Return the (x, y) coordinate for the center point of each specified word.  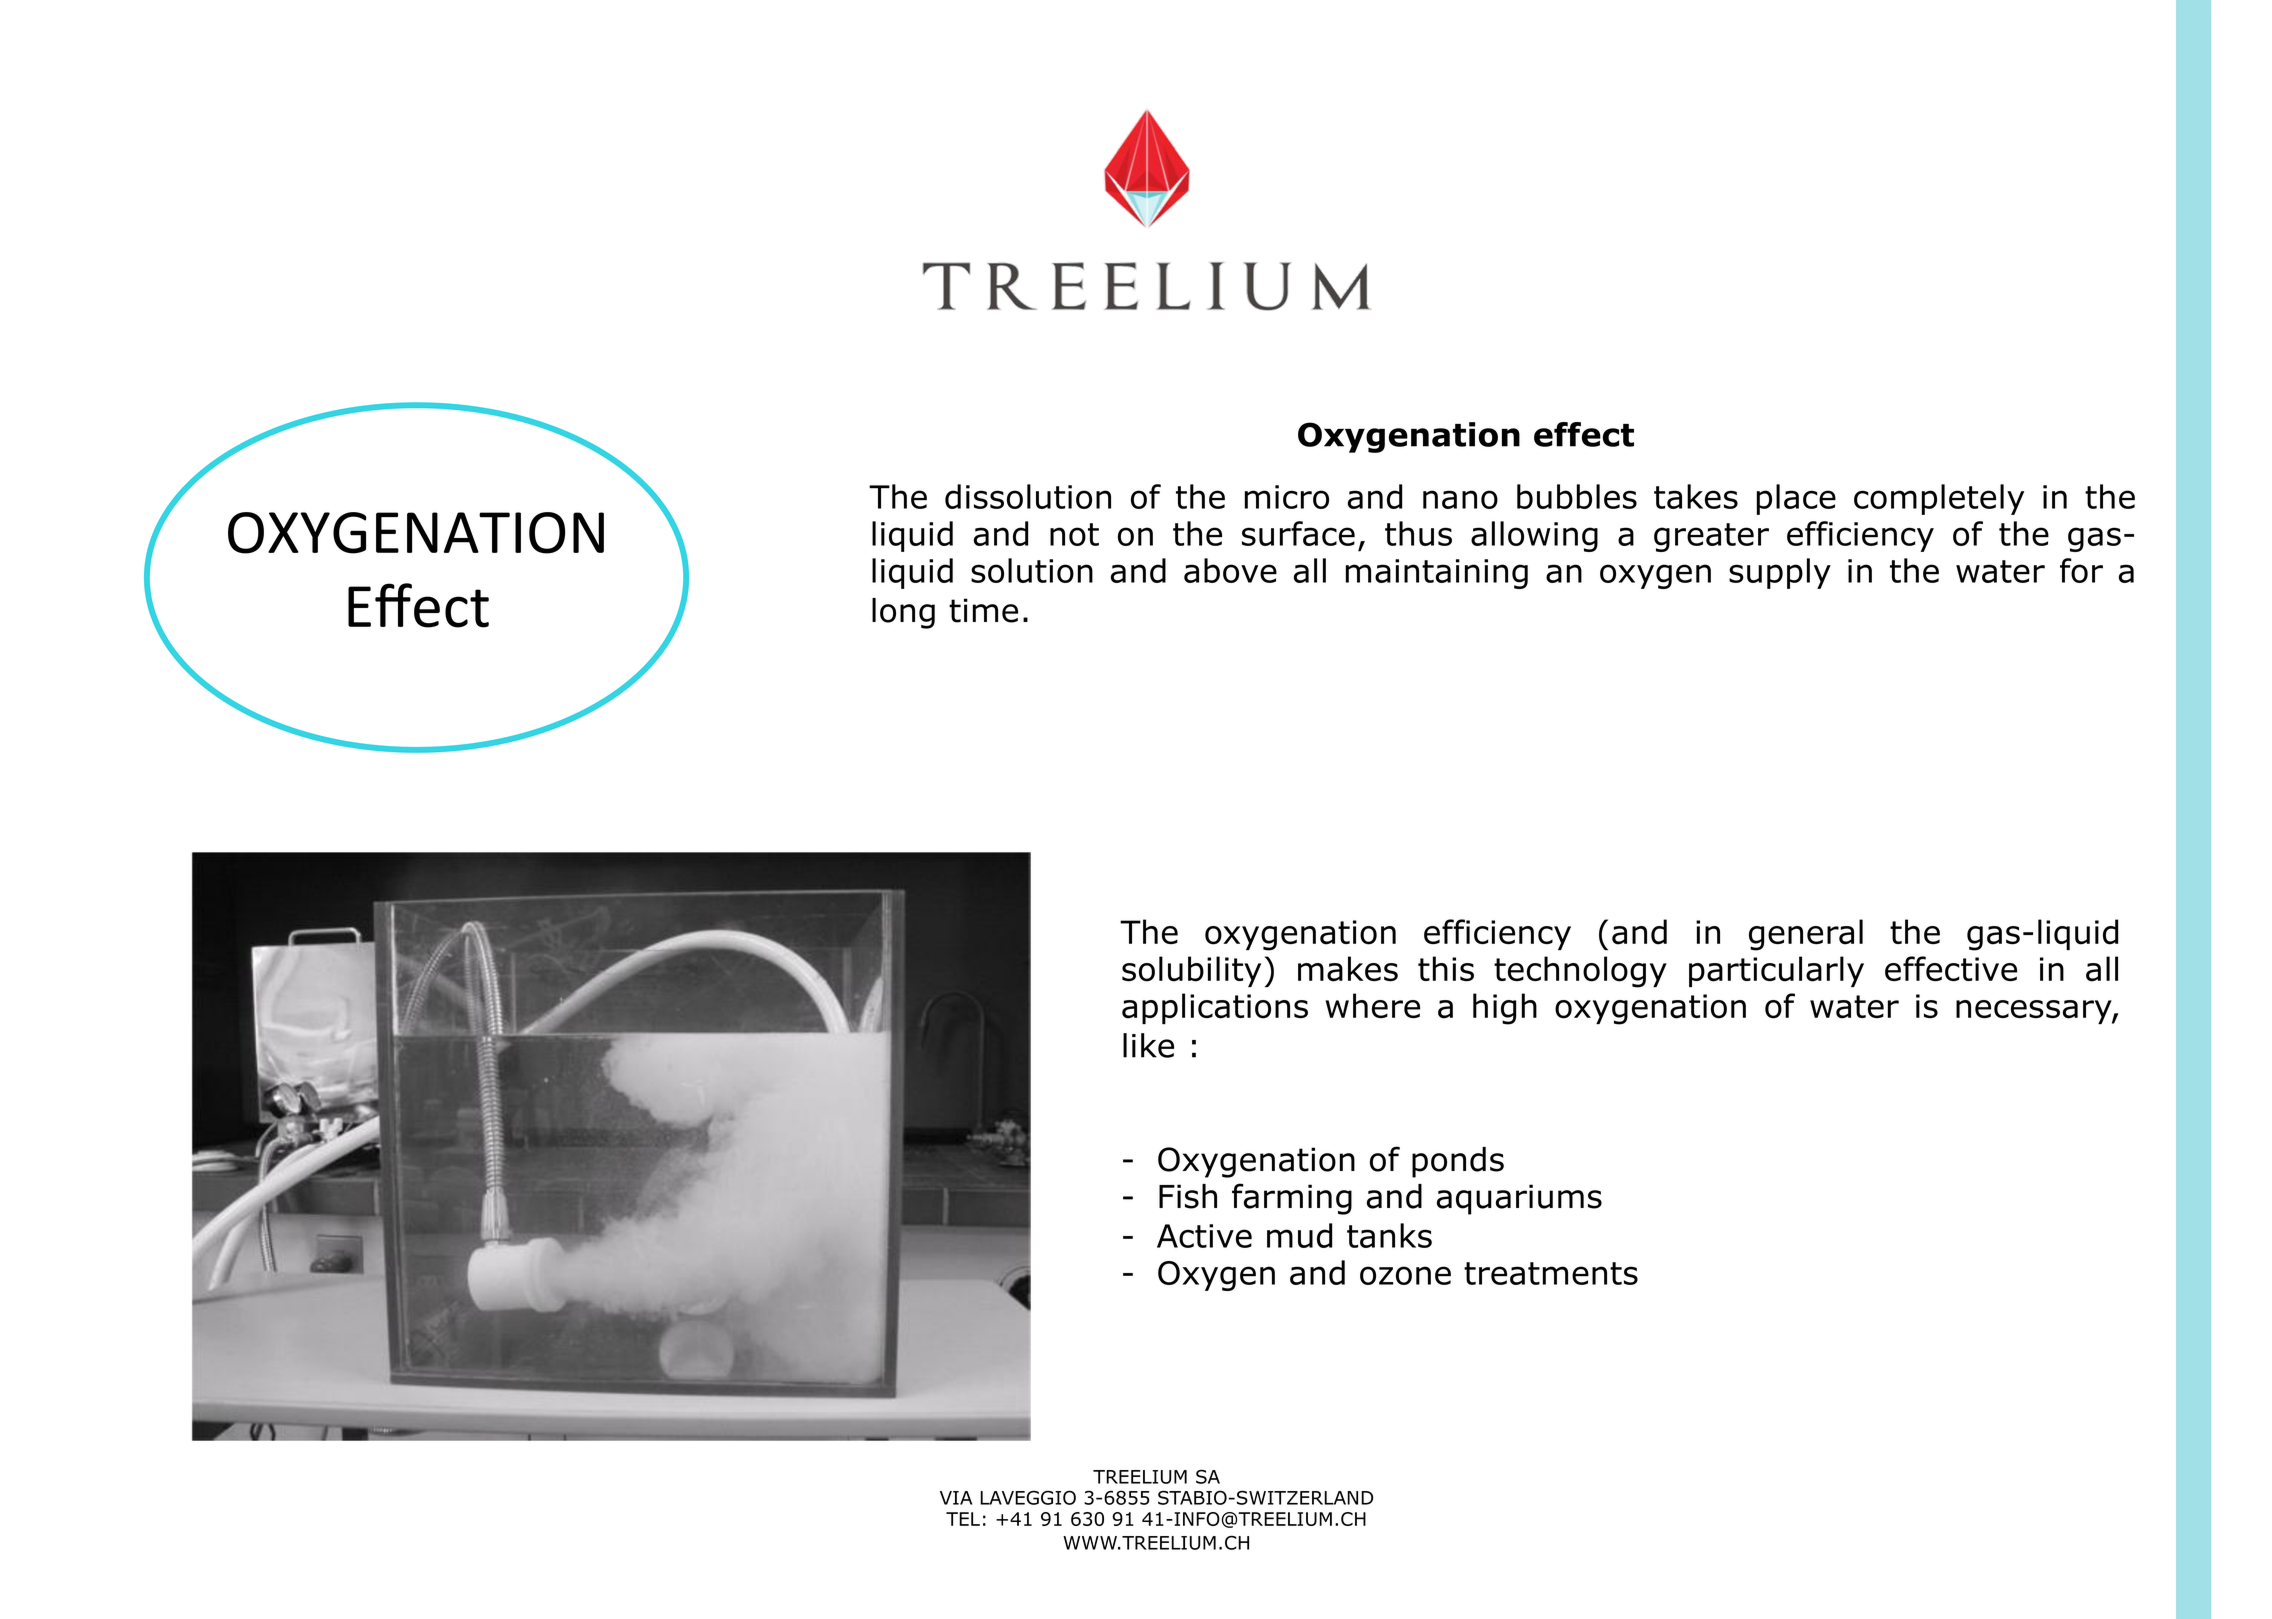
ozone (1405, 1275)
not (1074, 534)
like (1148, 1045)
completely (1939, 499)
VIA (956, 1498)
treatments (1551, 1273)
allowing (1534, 536)
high (1505, 1009)
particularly (1776, 971)
